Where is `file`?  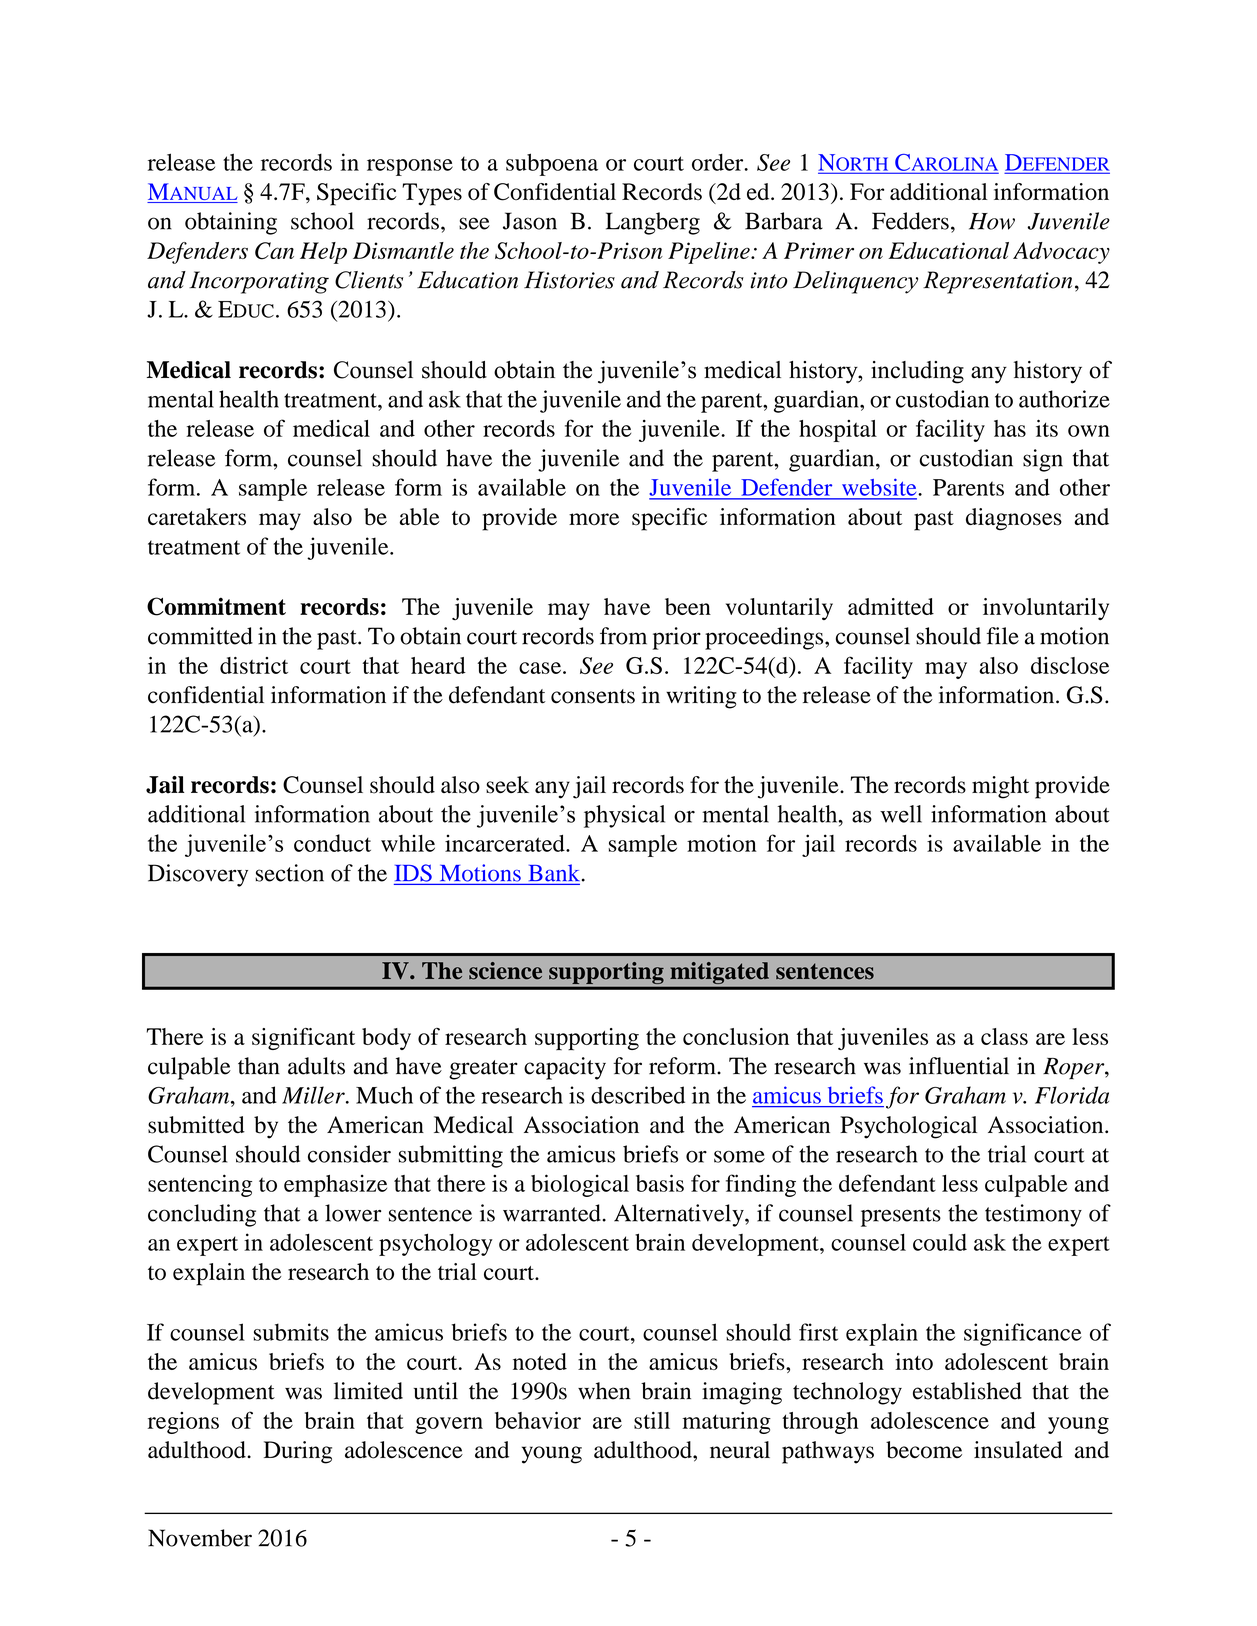 file is located at coordinates (1003, 636).
